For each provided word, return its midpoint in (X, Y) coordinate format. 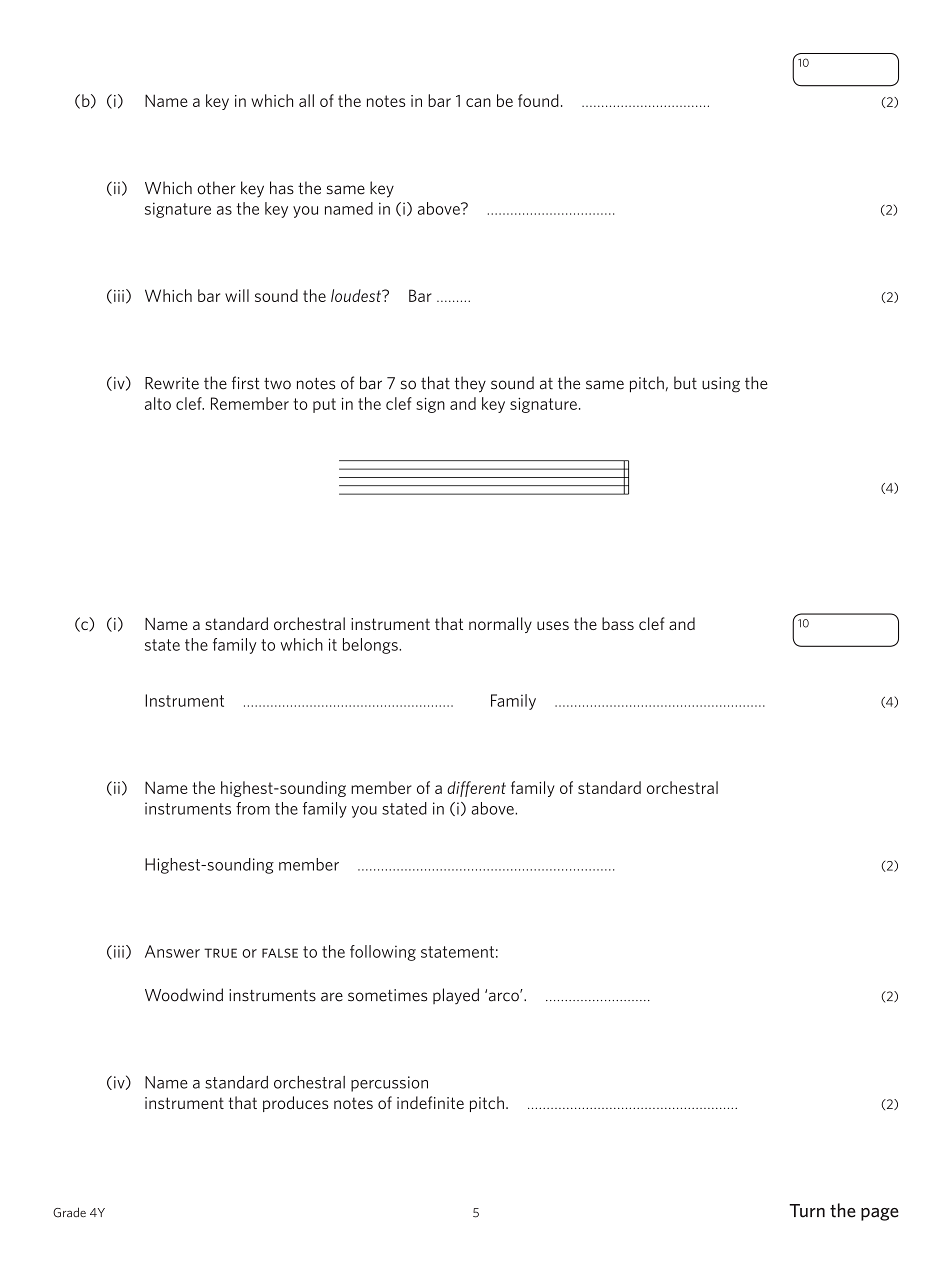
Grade (69, 1212)
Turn (807, 1211)
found (538, 100)
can (478, 102)
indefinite (430, 1102)
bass (618, 623)
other (216, 188)
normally (500, 625)
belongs (371, 646)
